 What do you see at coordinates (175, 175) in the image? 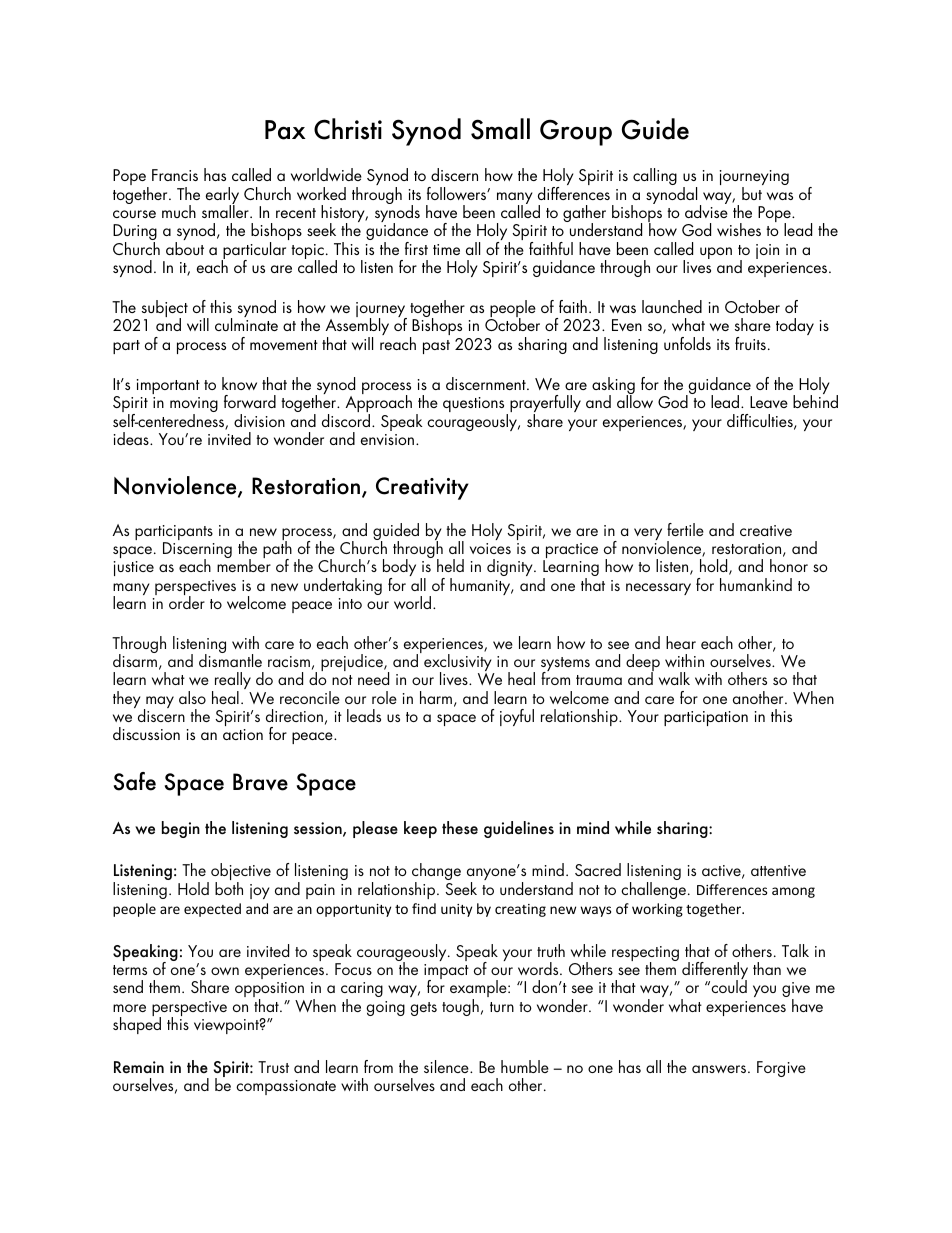
I see `Francis` at bounding box center [175, 175].
